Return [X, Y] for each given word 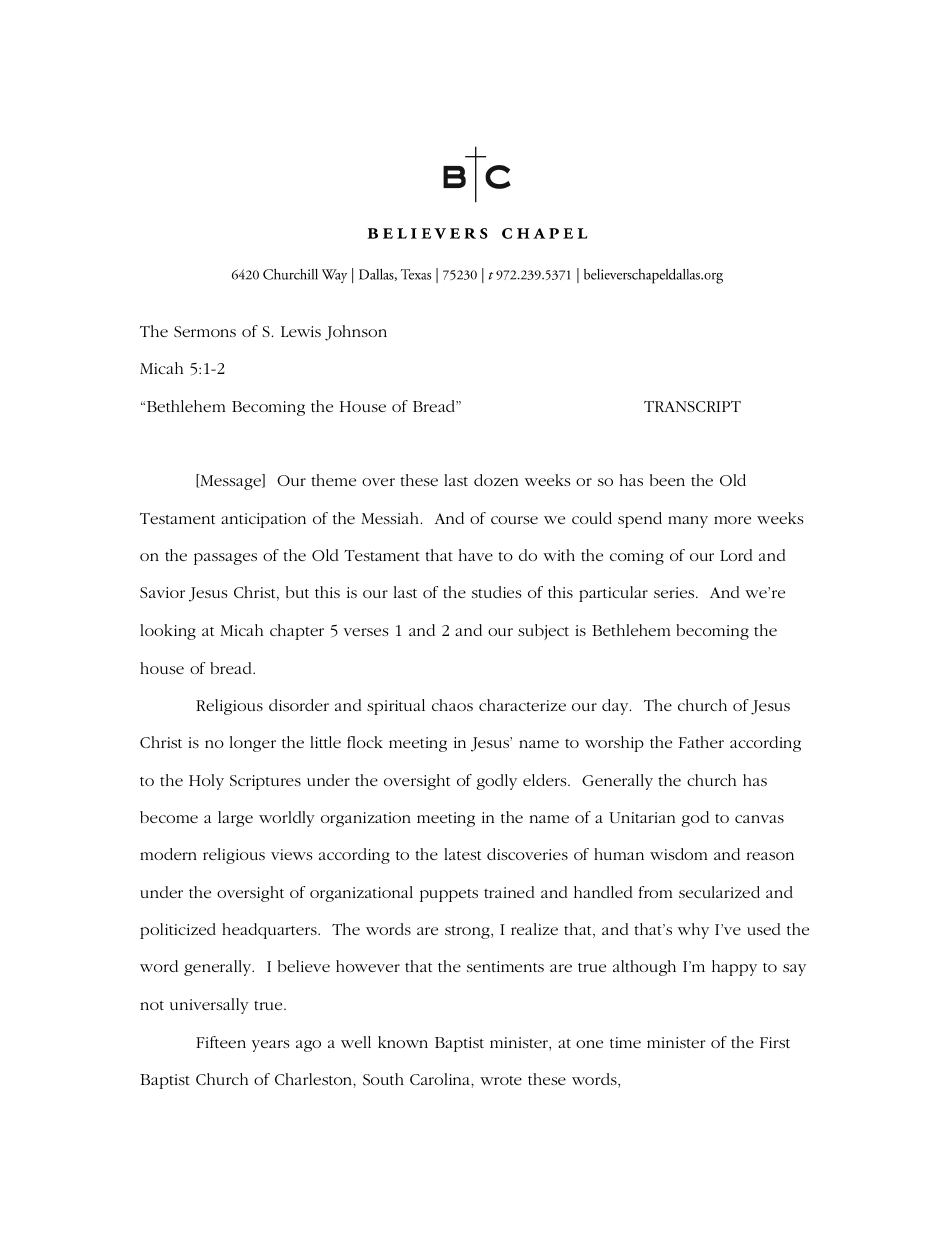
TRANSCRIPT [692, 406]
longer [253, 744]
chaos [452, 705]
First [775, 1042]
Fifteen [221, 1042]
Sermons [205, 331]
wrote [501, 1080]
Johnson [356, 333]
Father [701, 742]
